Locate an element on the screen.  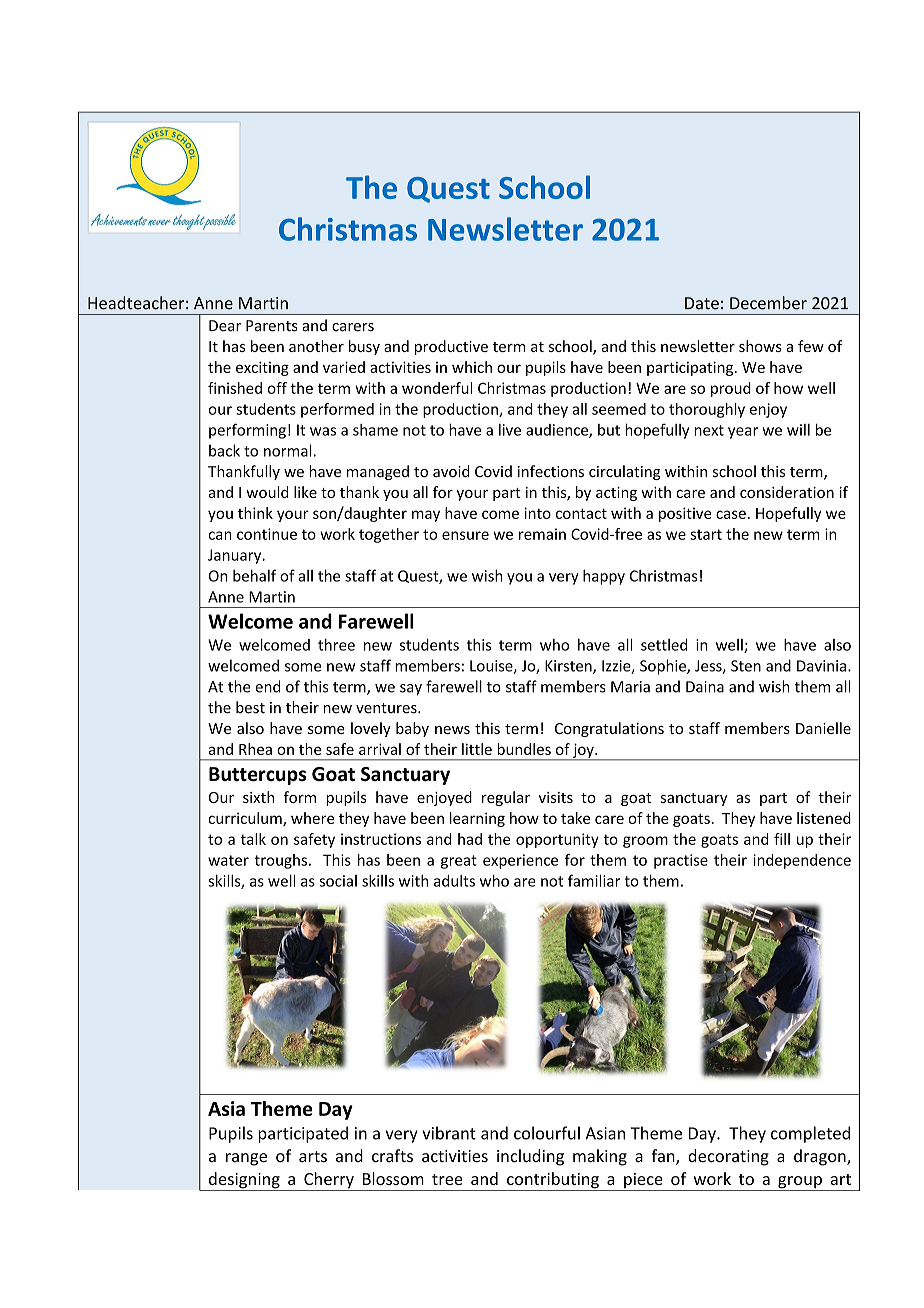
bundles is located at coordinates (524, 749).
